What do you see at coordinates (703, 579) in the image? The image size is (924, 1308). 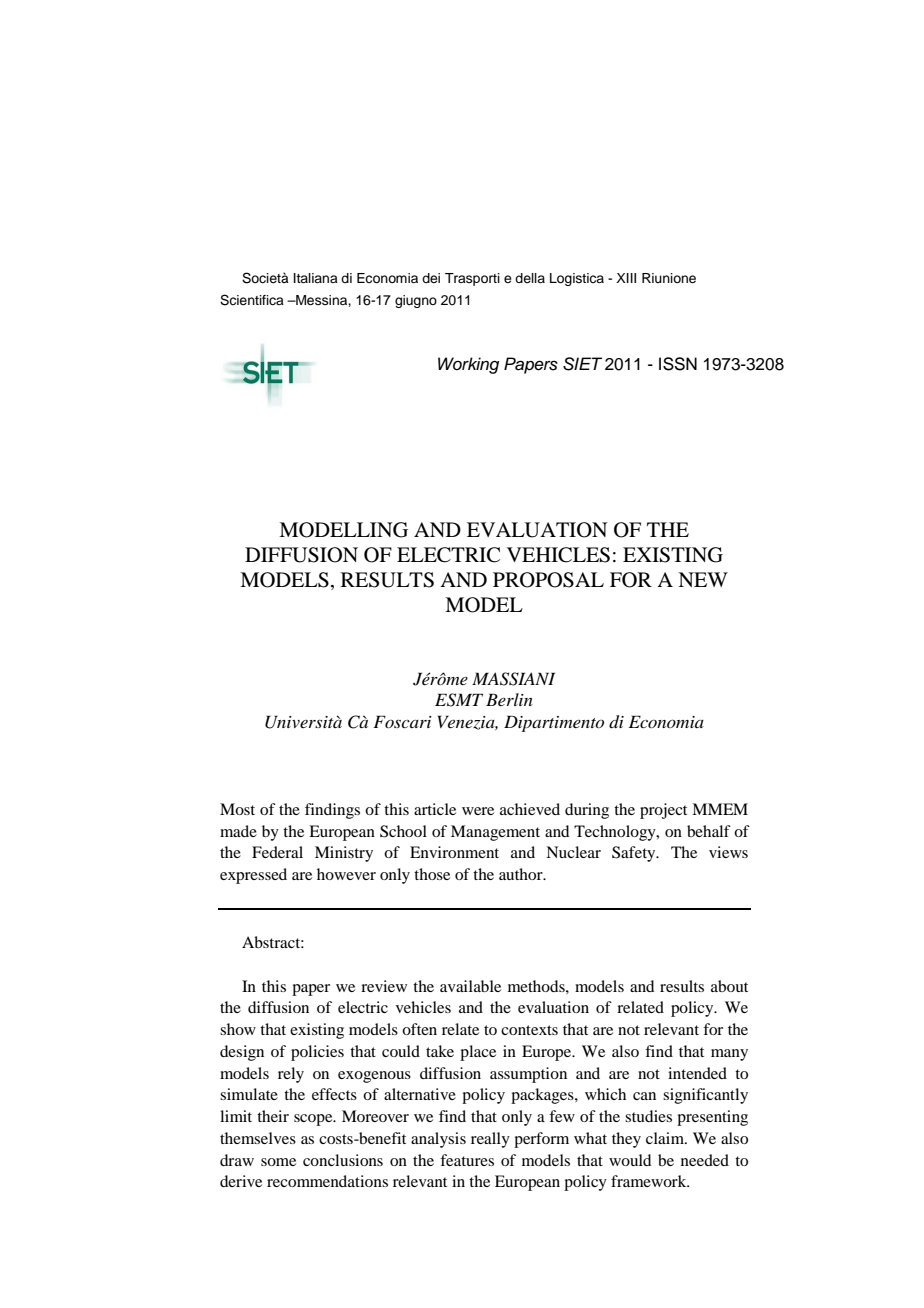 I see `NEW` at bounding box center [703, 579].
